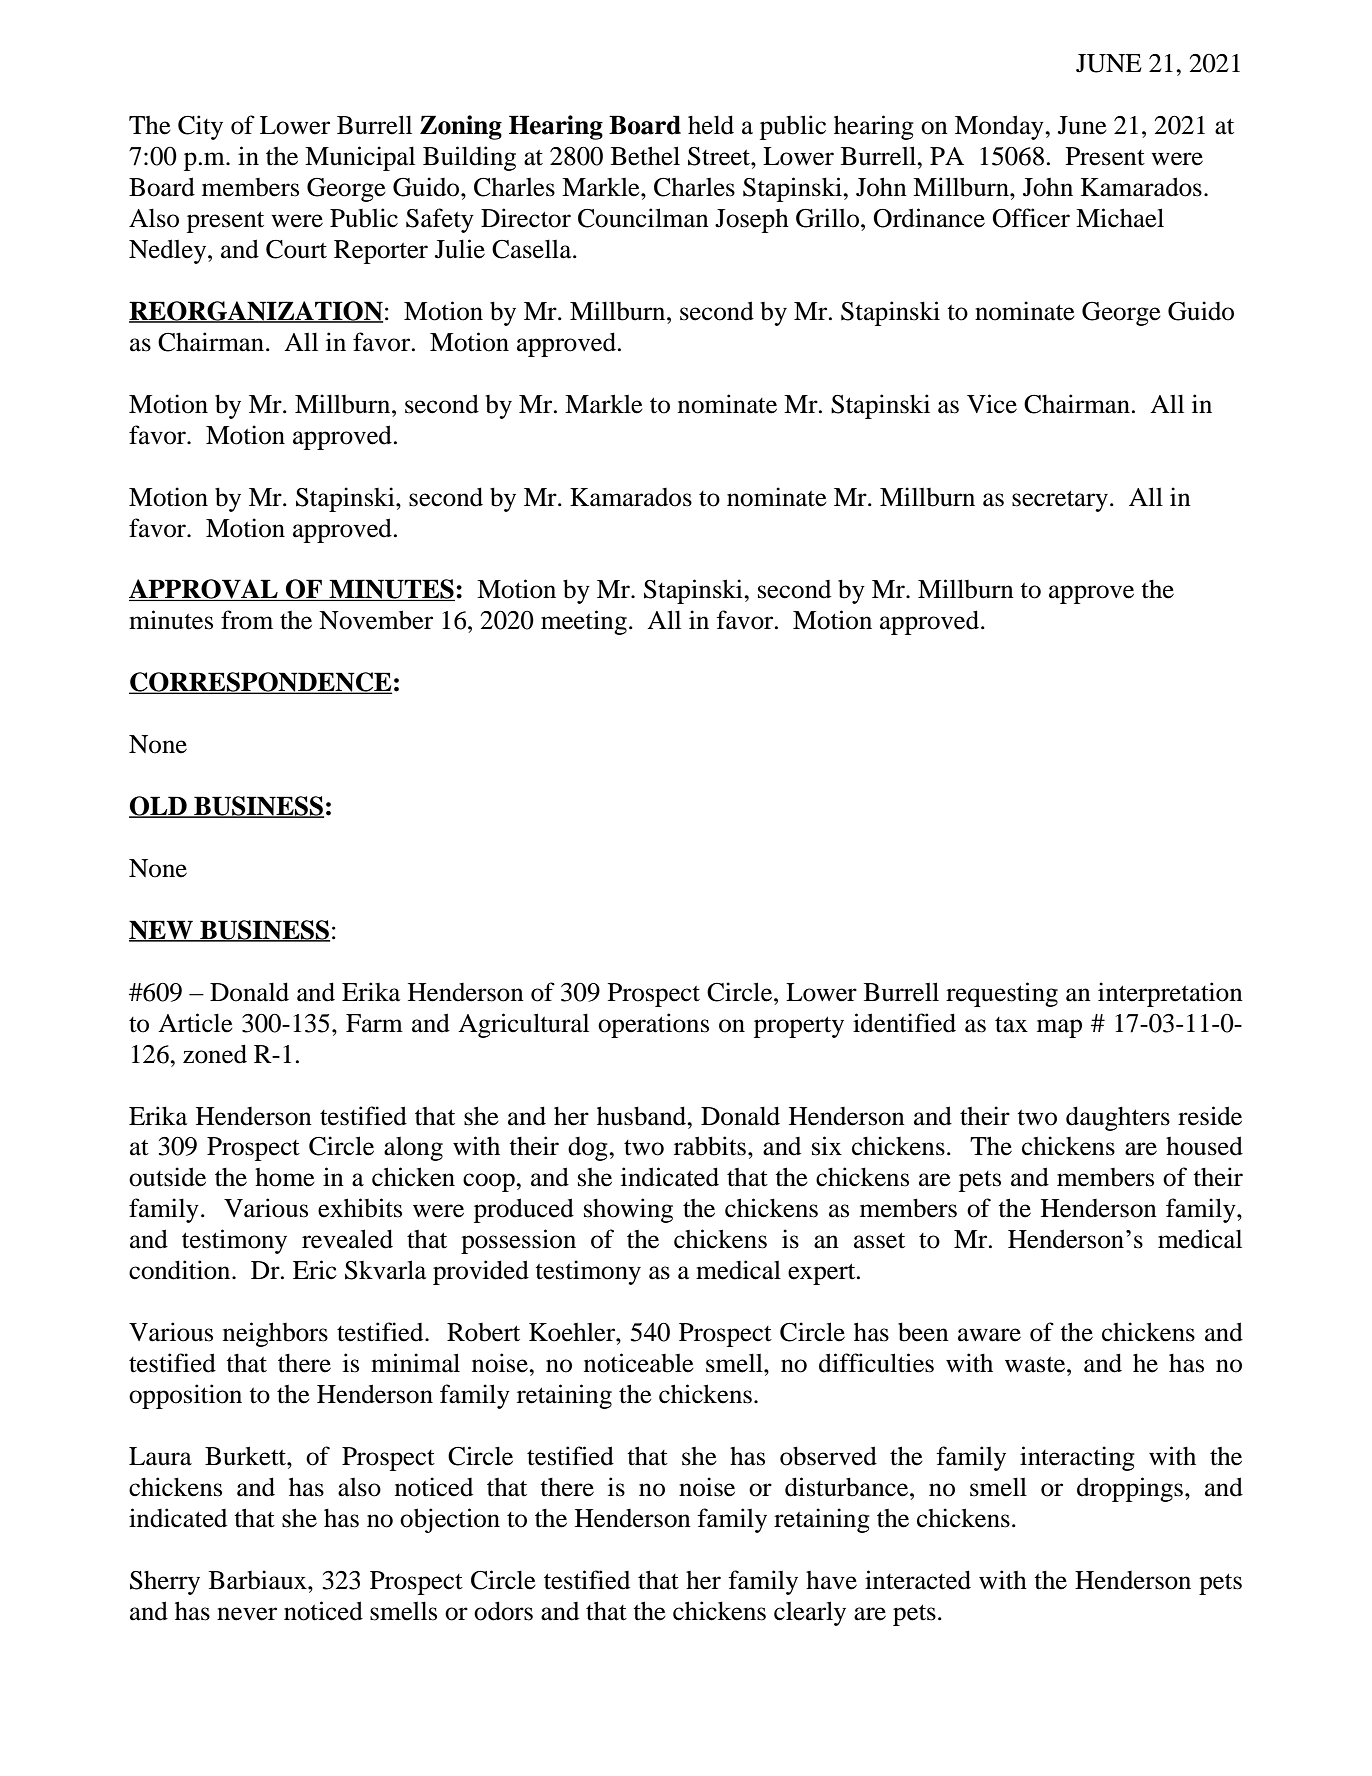 The height and width of the screenshot is (1776, 1372). What do you see at coordinates (215, 1054) in the screenshot?
I see `zoned` at bounding box center [215, 1054].
